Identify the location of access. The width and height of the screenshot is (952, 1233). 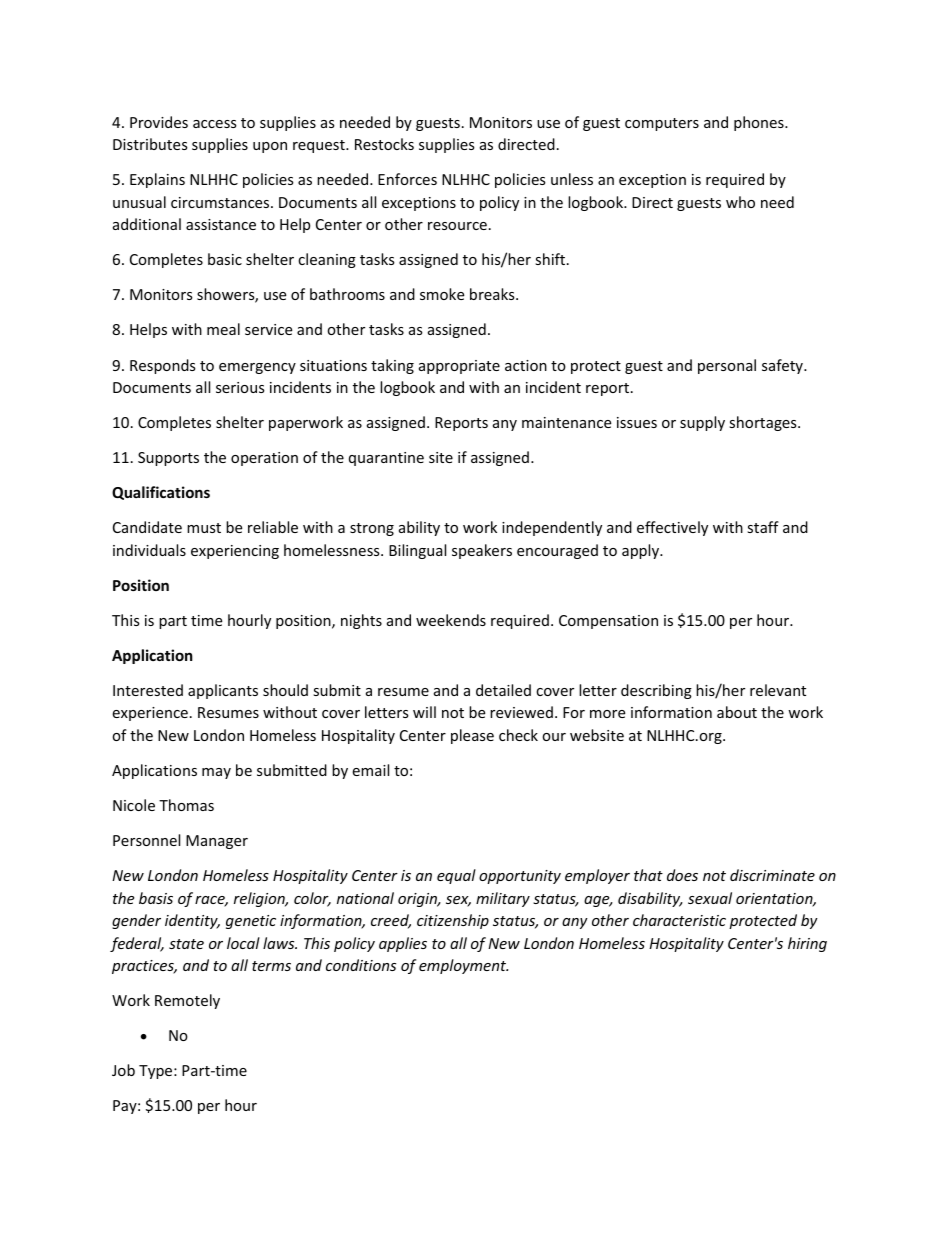
(215, 124).
